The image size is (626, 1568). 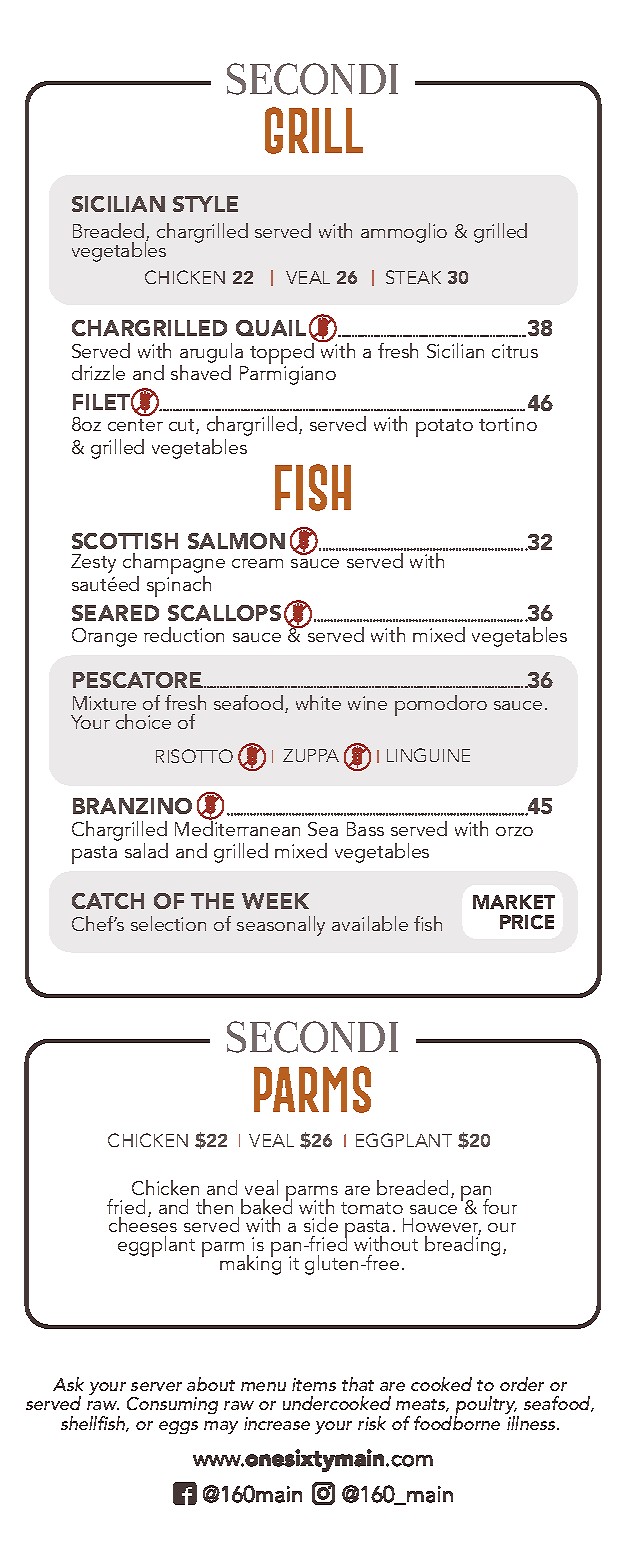 I want to click on server, so click(x=156, y=1386).
